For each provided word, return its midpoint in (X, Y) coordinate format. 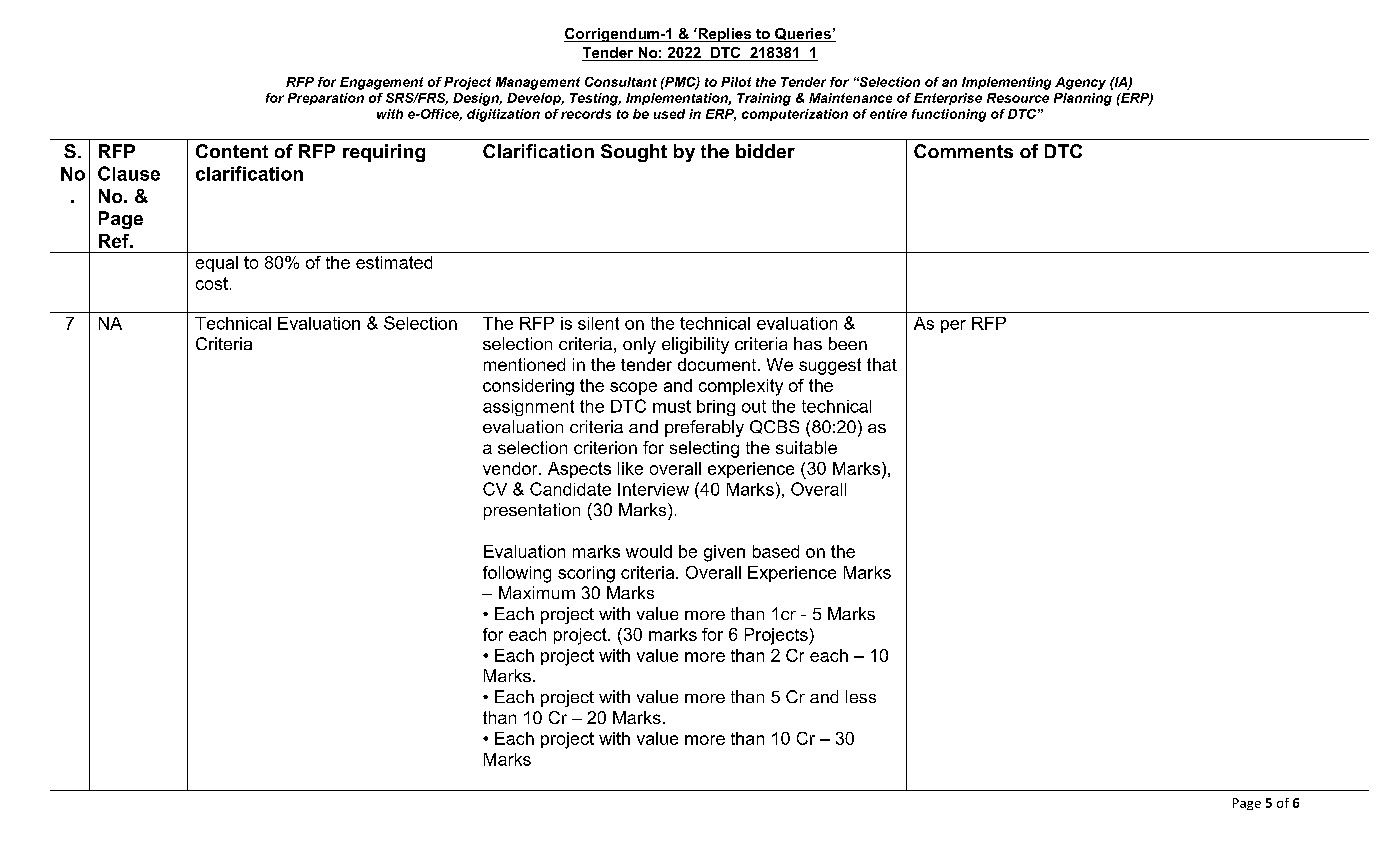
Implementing (1006, 83)
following (517, 574)
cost (212, 283)
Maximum (537, 592)
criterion (605, 447)
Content (232, 151)
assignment (528, 408)
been (848, 343)
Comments (963, 151)
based (776, 551)
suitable (806, 447)
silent (598, 323)
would (649, 551)
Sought (634, 153)
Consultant (621, 82)
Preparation (326, 99)
